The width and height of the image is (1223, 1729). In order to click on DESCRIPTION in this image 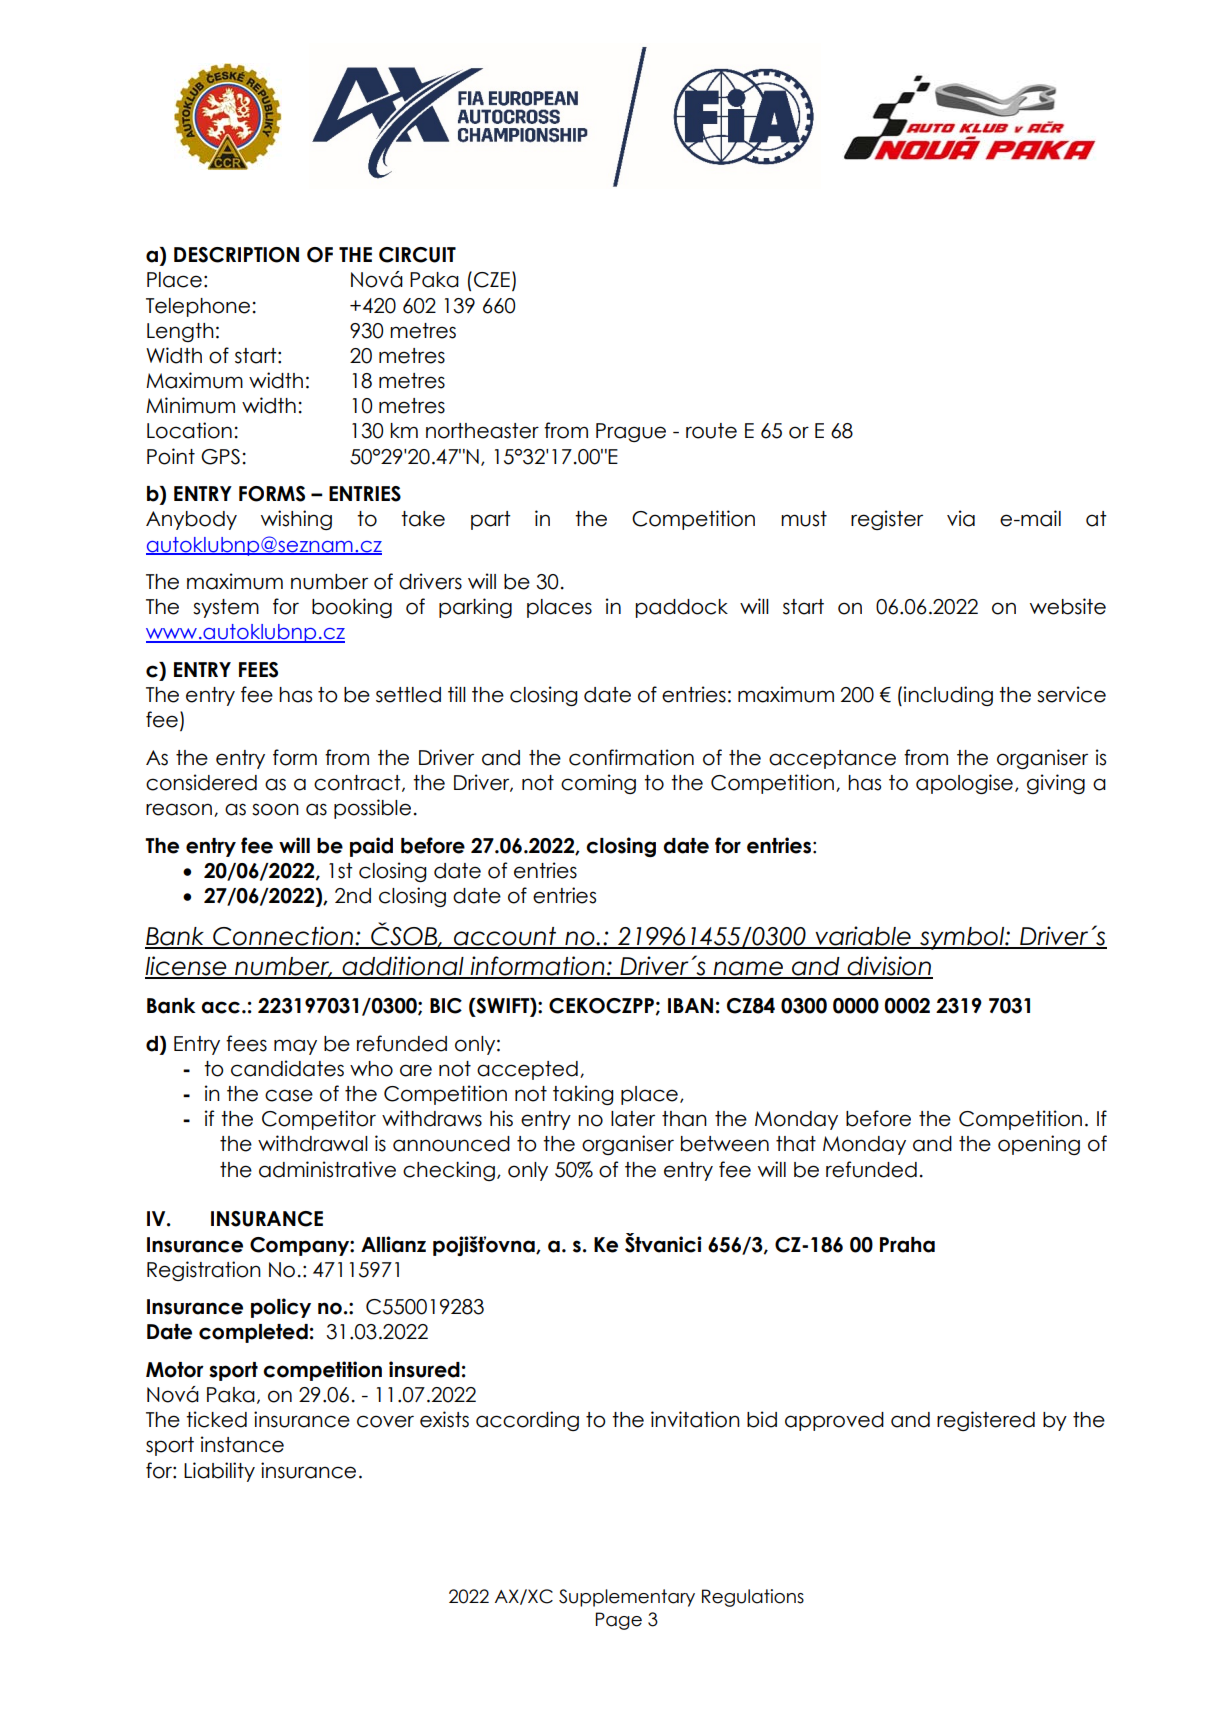, I will do `click(236, 255)`.
